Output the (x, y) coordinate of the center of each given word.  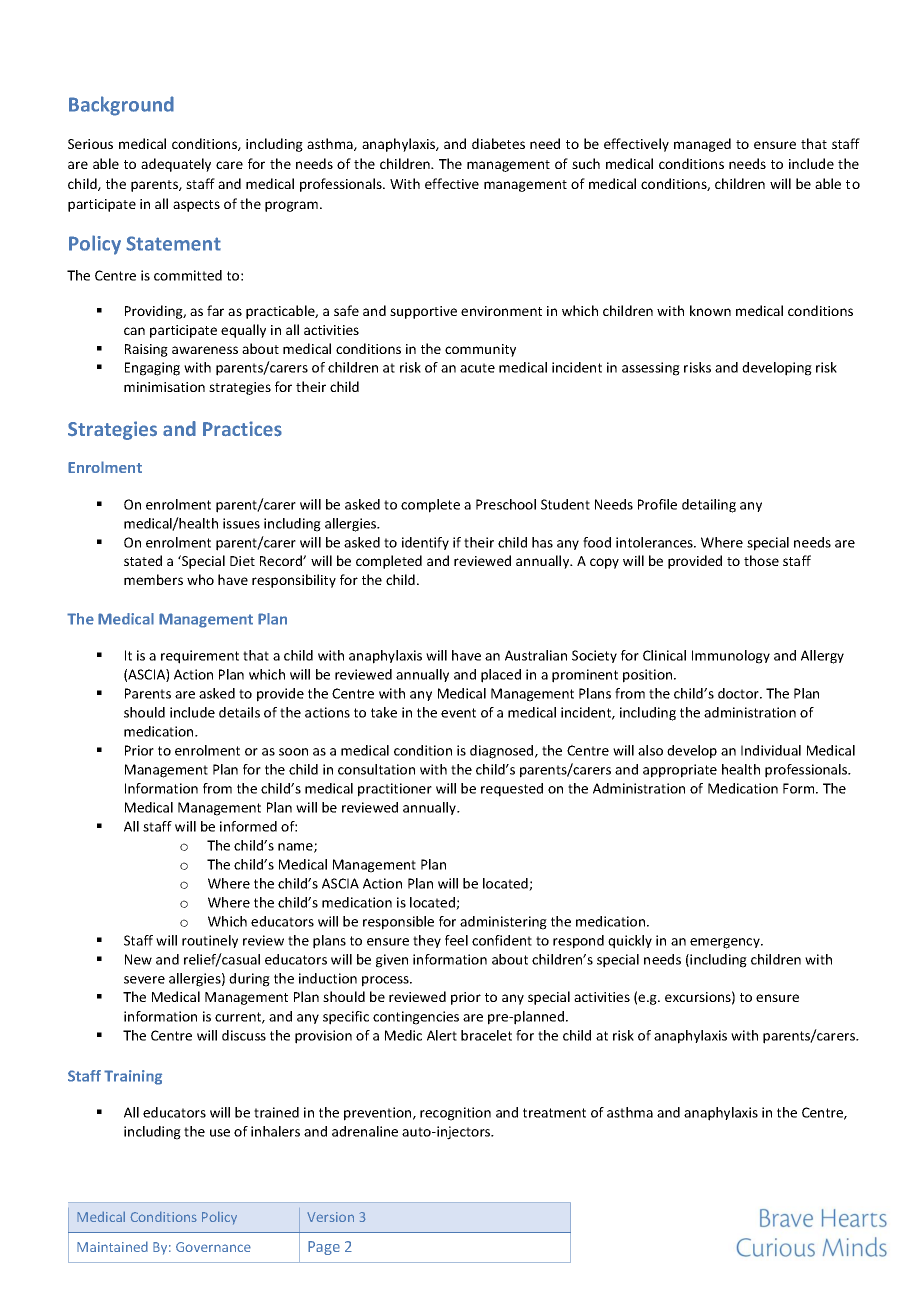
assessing (651, 369)
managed (702, 145)
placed (501, 676)
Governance (213, 1247)
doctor (739, 693)
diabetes (498, 143)
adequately (176, 165)
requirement (200, 657)
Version (330, 1217)
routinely (210, 941)
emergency (726, 943)
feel (456, 940)
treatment (554, 1113)
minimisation (164, 387)
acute (477, 368)
